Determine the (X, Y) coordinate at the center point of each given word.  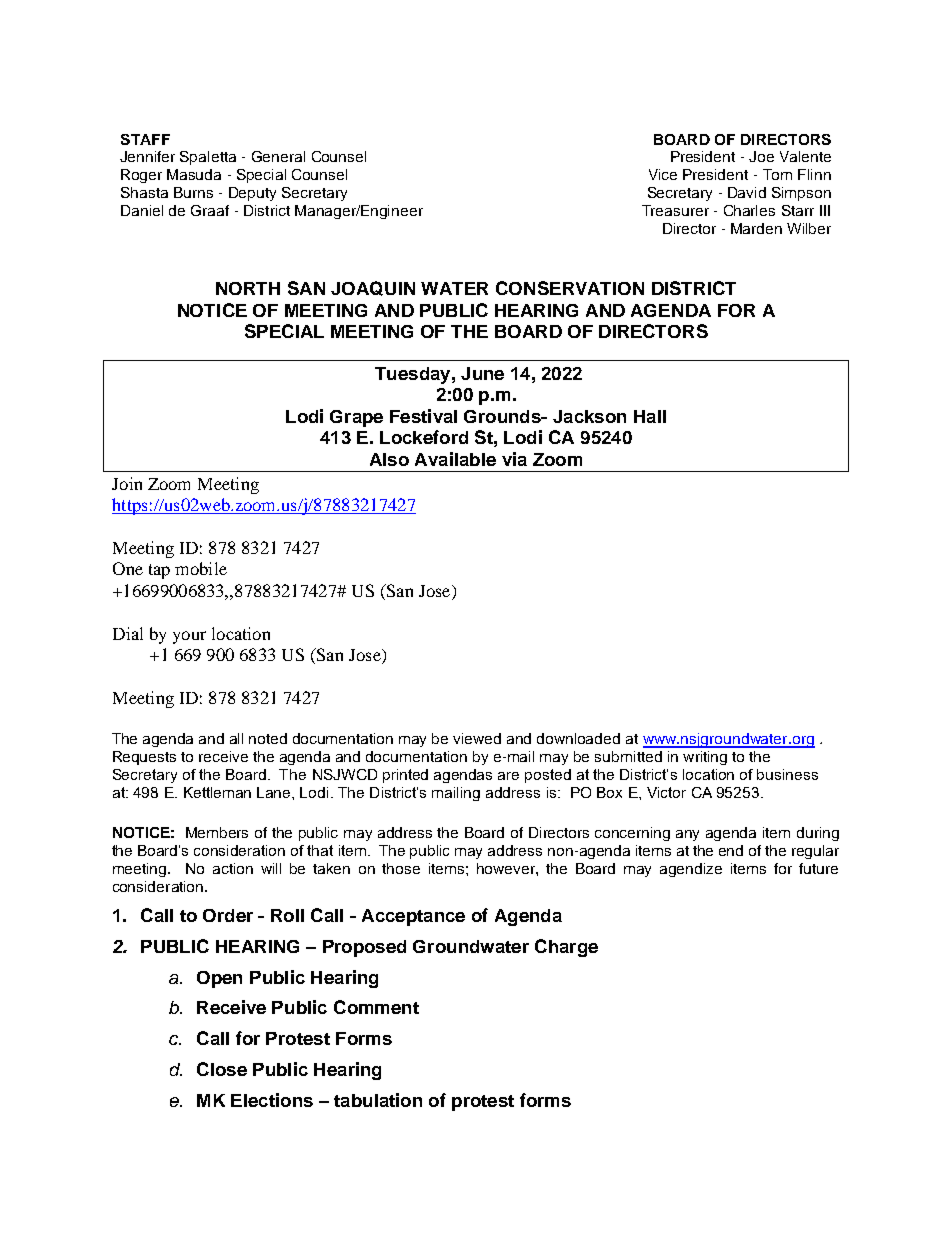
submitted (628, 756)
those (401, 868)
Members (217, 832)
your (189, 637)
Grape (356, 418)
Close (222, 1069)
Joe (761, 156)
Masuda (194, 174)
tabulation (378, 1100)
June (482, 373)
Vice (663, 174)
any (687, 835)
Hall (650, 416)
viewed (477, 738)
